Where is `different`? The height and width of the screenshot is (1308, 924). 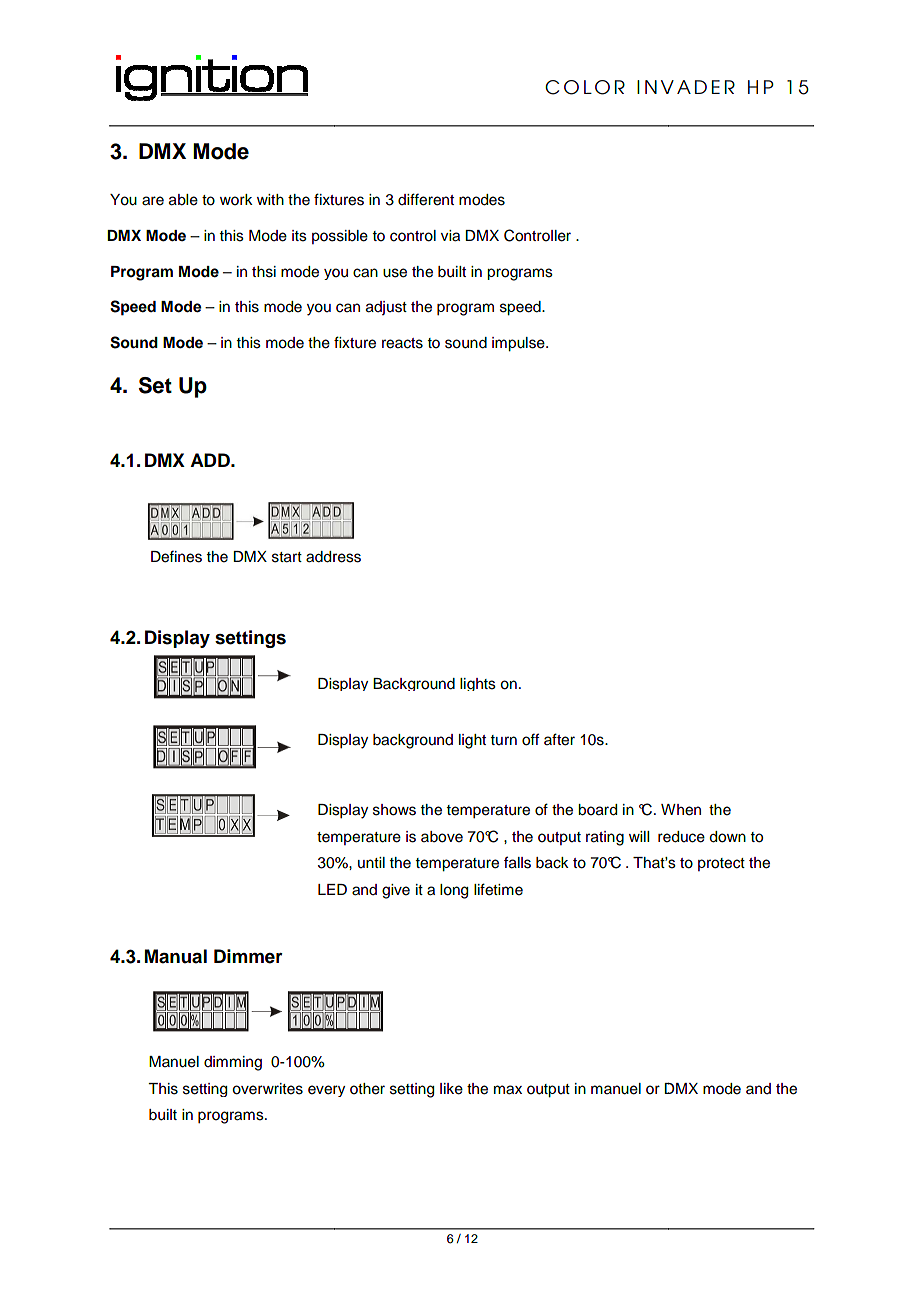 different is located at coordinates (426, 199).
